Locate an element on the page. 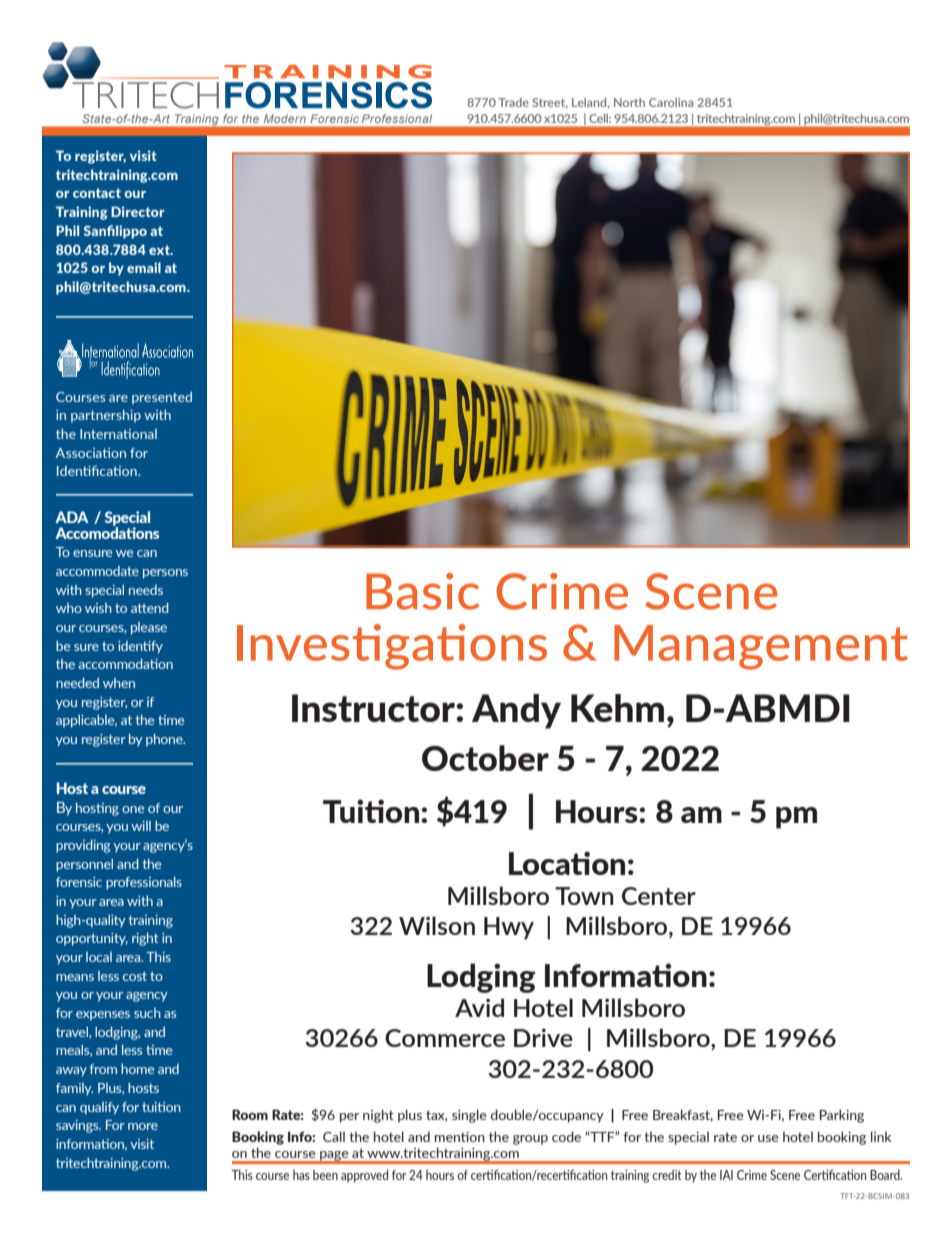 The width and height of the page is (952, 1233). Management is located at coordinates (761, 647).
